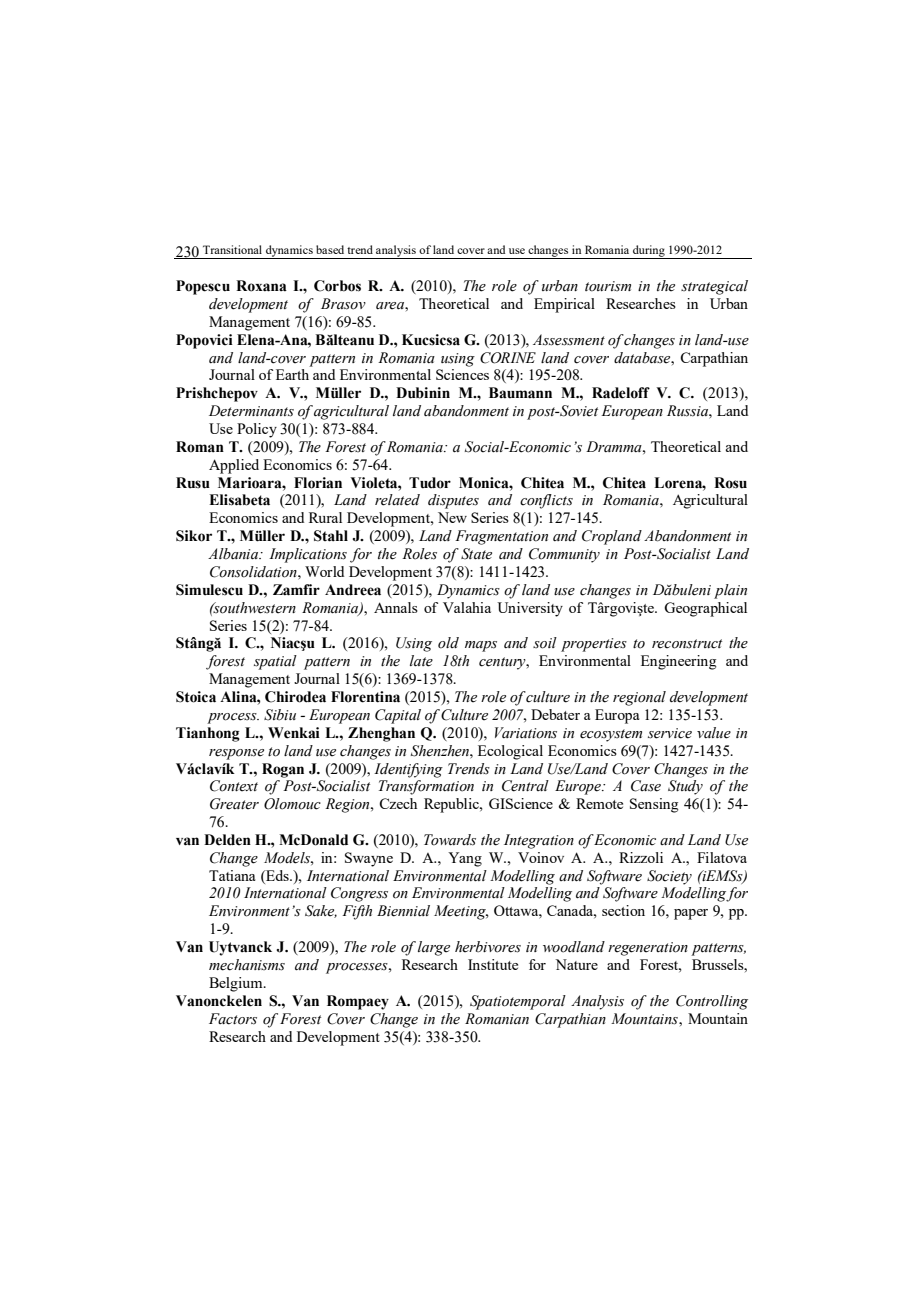 The height and width of the screenshot is (1308, 924). What do you see at coordinates (687, 644) in the screenshot?
I see `reconstruct` at bounding box center [687, 644].
